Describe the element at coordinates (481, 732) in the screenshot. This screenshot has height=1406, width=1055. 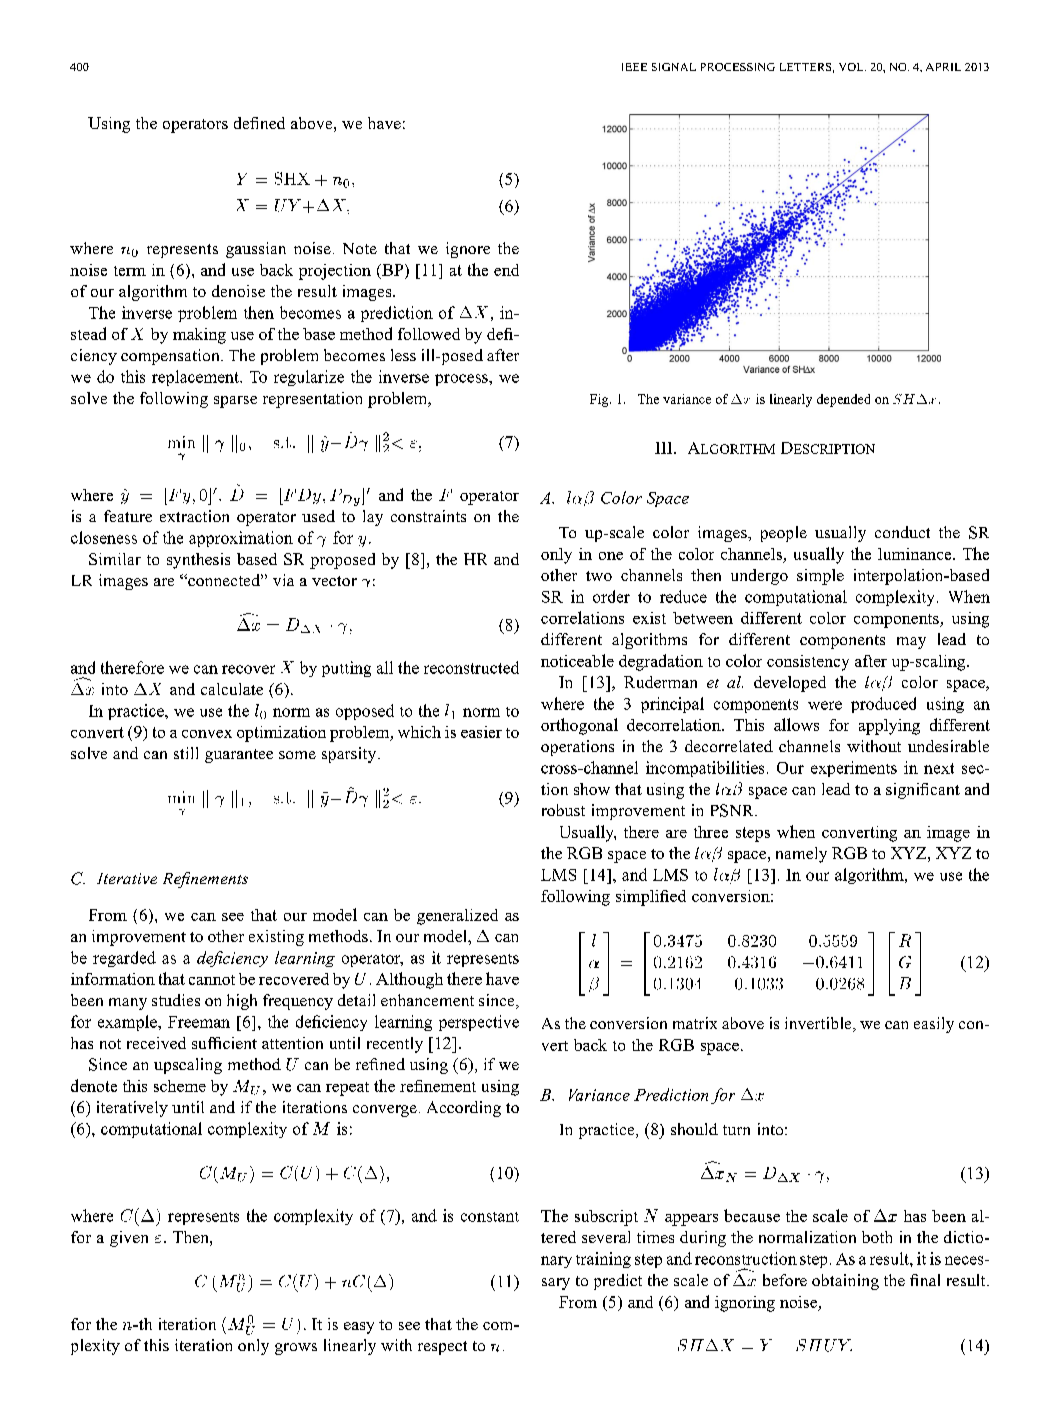
I see `easier` at that location.
